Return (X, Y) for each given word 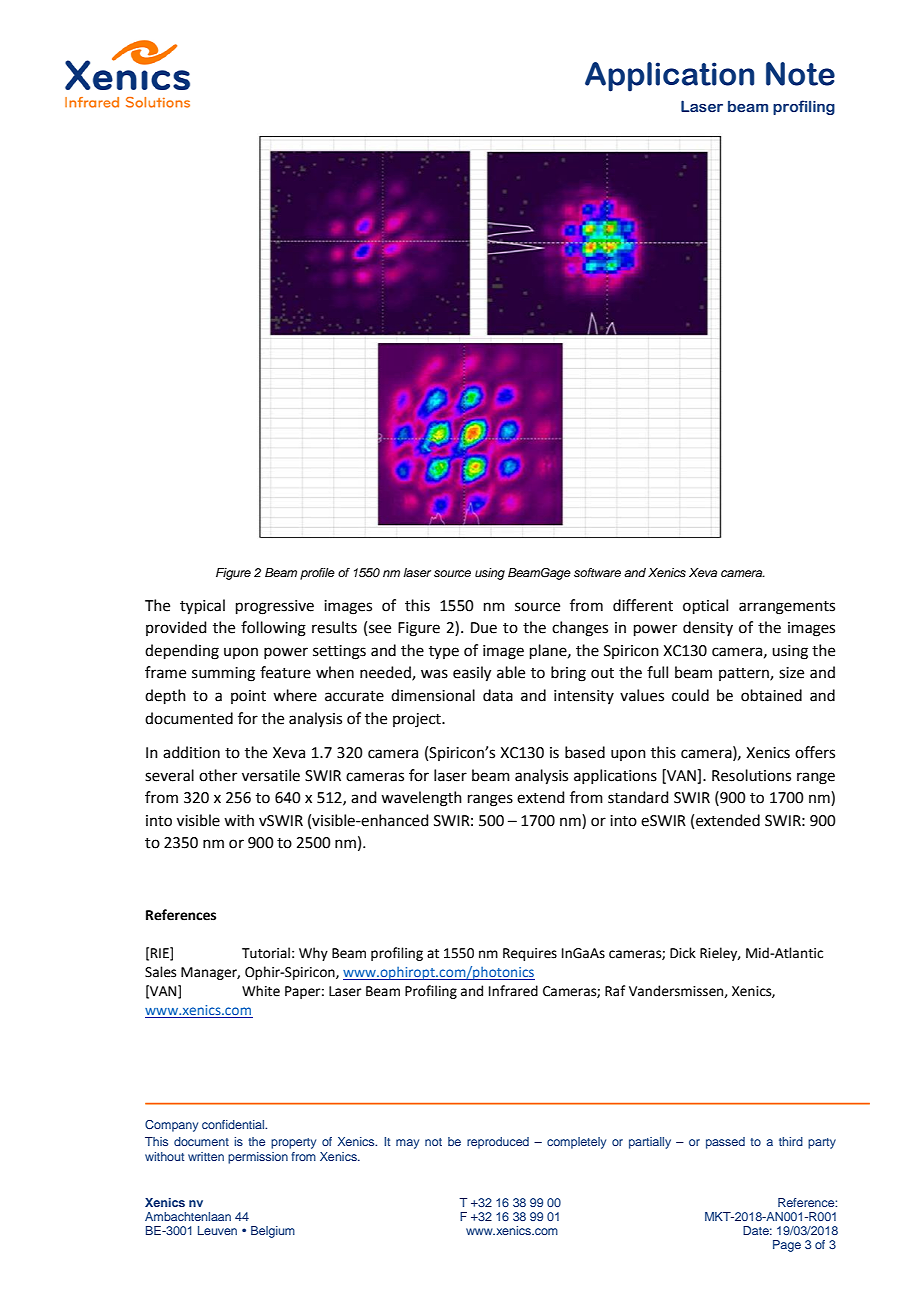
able (511, 672)
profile (317, 574)
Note (800, 74)
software (597, 572)
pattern (745, 674)
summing (223, 674)
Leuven (217, 1230)
